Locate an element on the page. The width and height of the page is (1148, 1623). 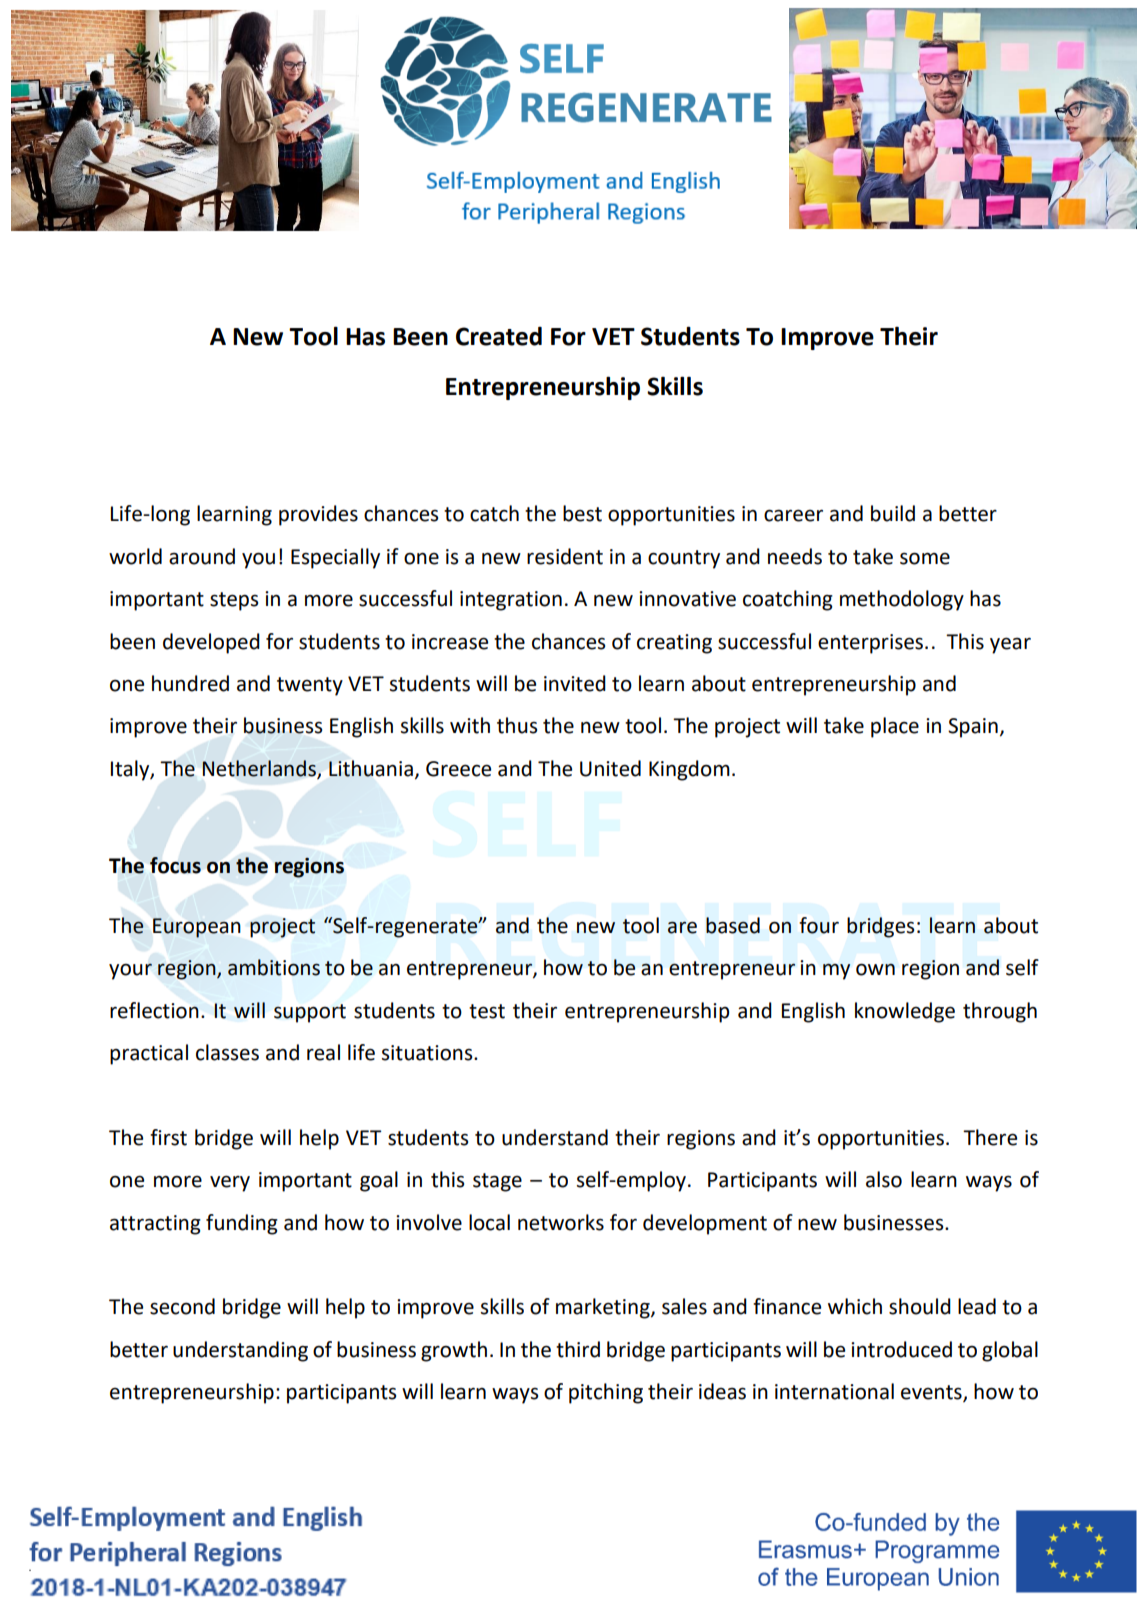
build is located at coordinates (893, 513).
